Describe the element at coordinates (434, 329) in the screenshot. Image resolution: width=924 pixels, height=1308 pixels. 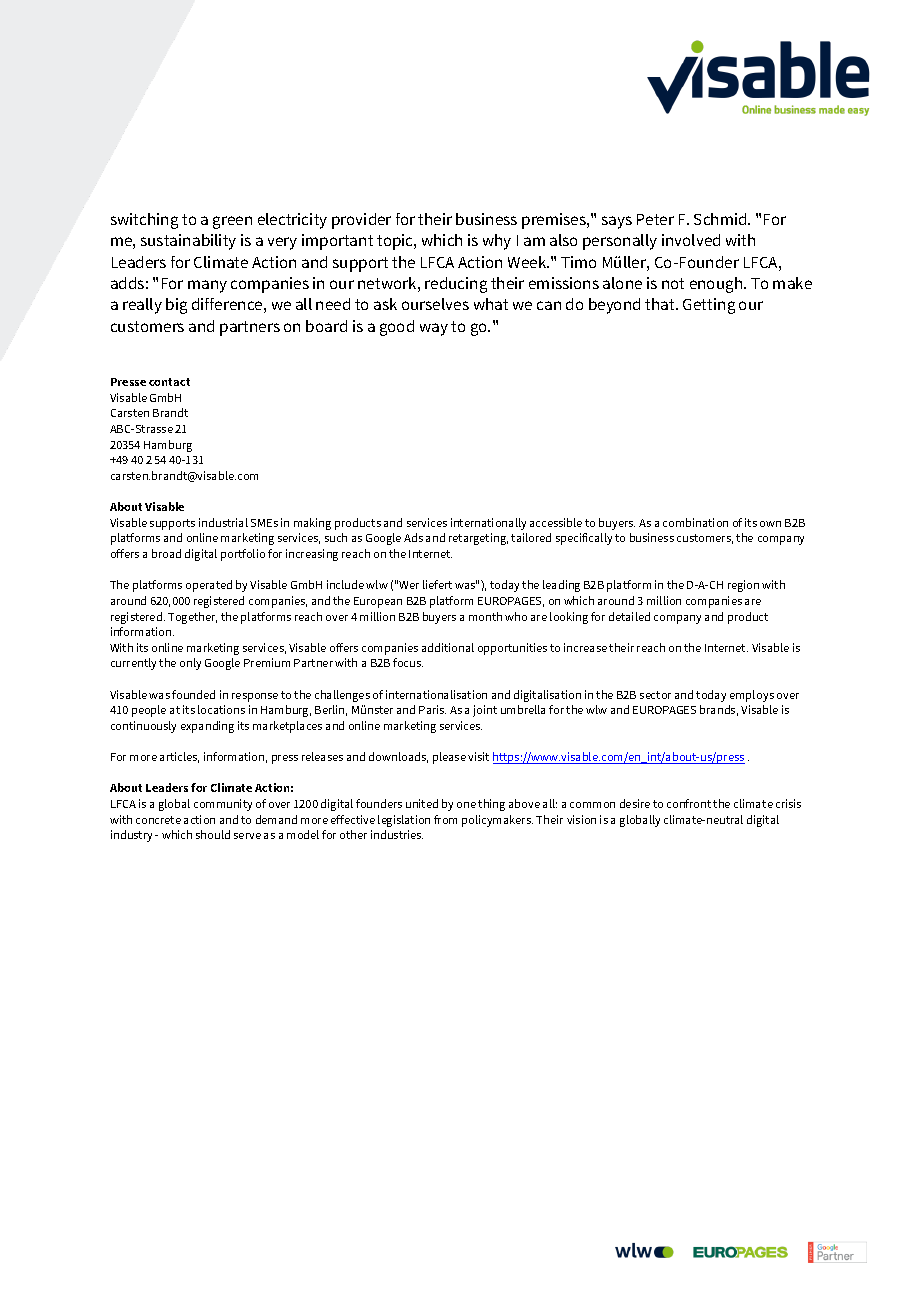
I see `way` at that location.
